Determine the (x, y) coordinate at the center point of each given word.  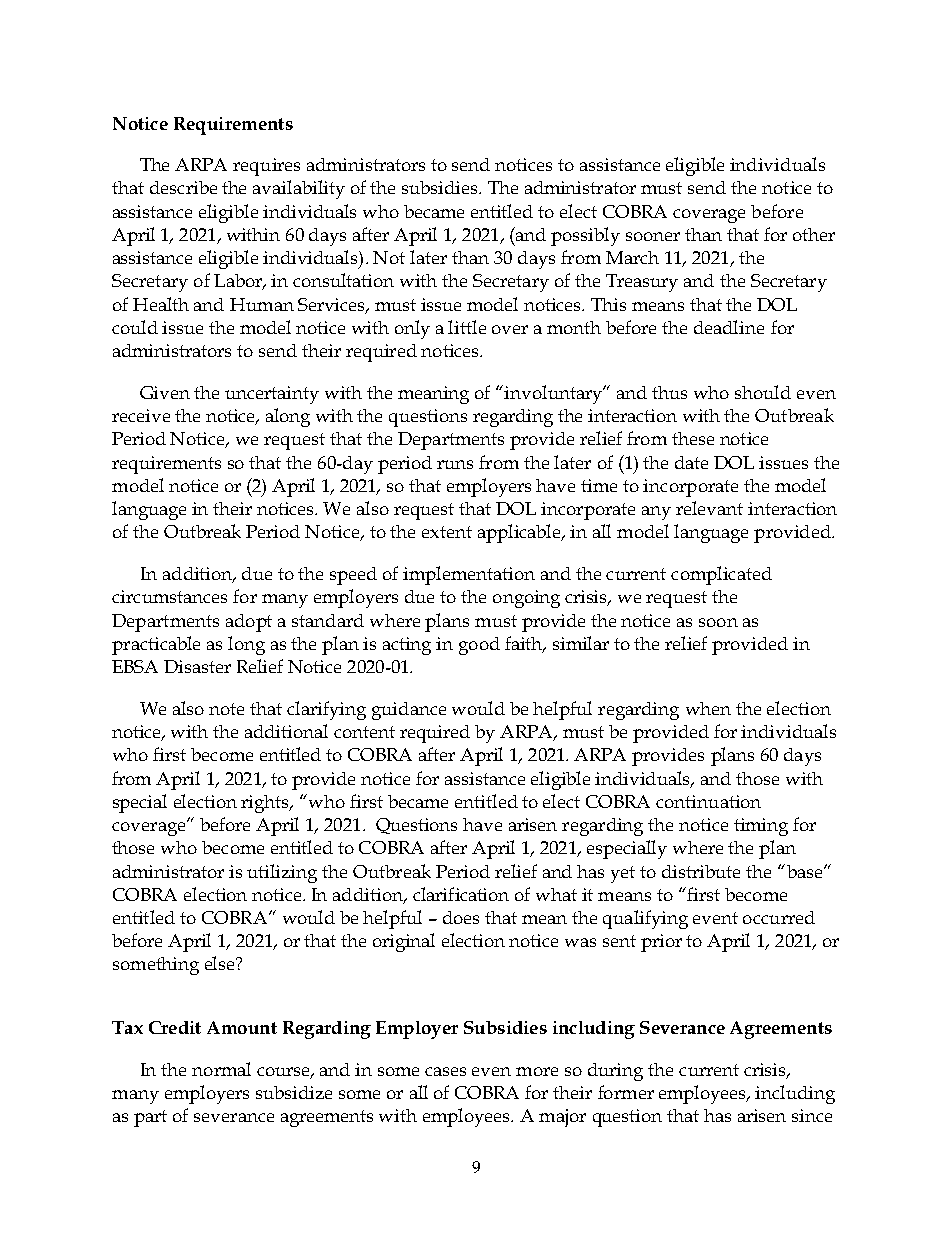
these (693, 438)
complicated (721, 575)
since (812, 1115)
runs (455, 464)
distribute (701, 871)
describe (183, 187)
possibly (585, 236)
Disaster (197, 666)
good (479, 646)
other (814, 234)
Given (165, 392)
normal (221, 1069)
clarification (461, 894)
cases (445, 1071)
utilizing (282, 873)
